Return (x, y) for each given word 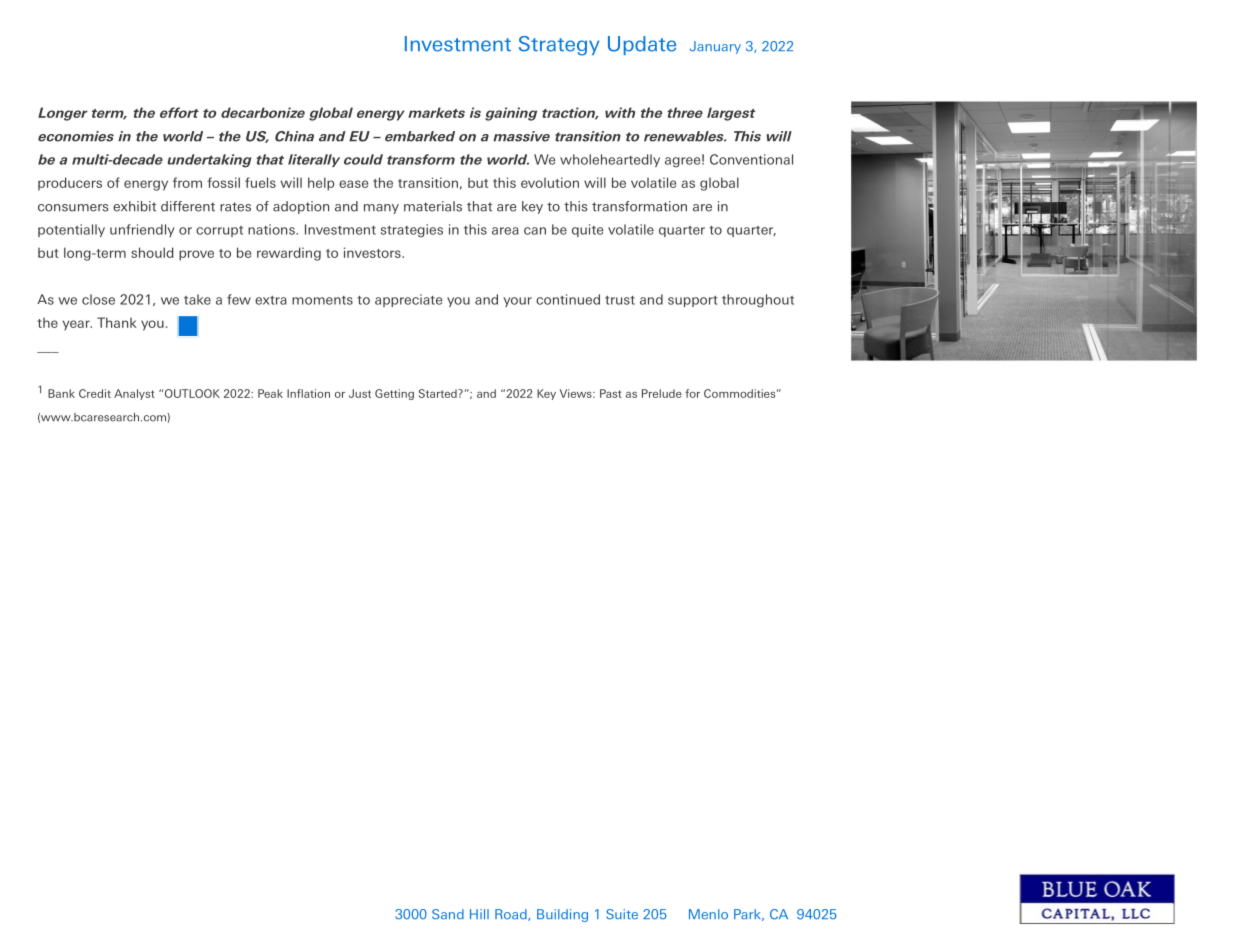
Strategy (559, 46)
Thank (117, 322)
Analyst (134, 394)
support (692, 301)
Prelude (662, 393)
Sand (448, 914)
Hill (479, 914)
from (187, 182)
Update (642, 45)
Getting (394, 394)
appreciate (408, 300)
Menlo (708, 914)
